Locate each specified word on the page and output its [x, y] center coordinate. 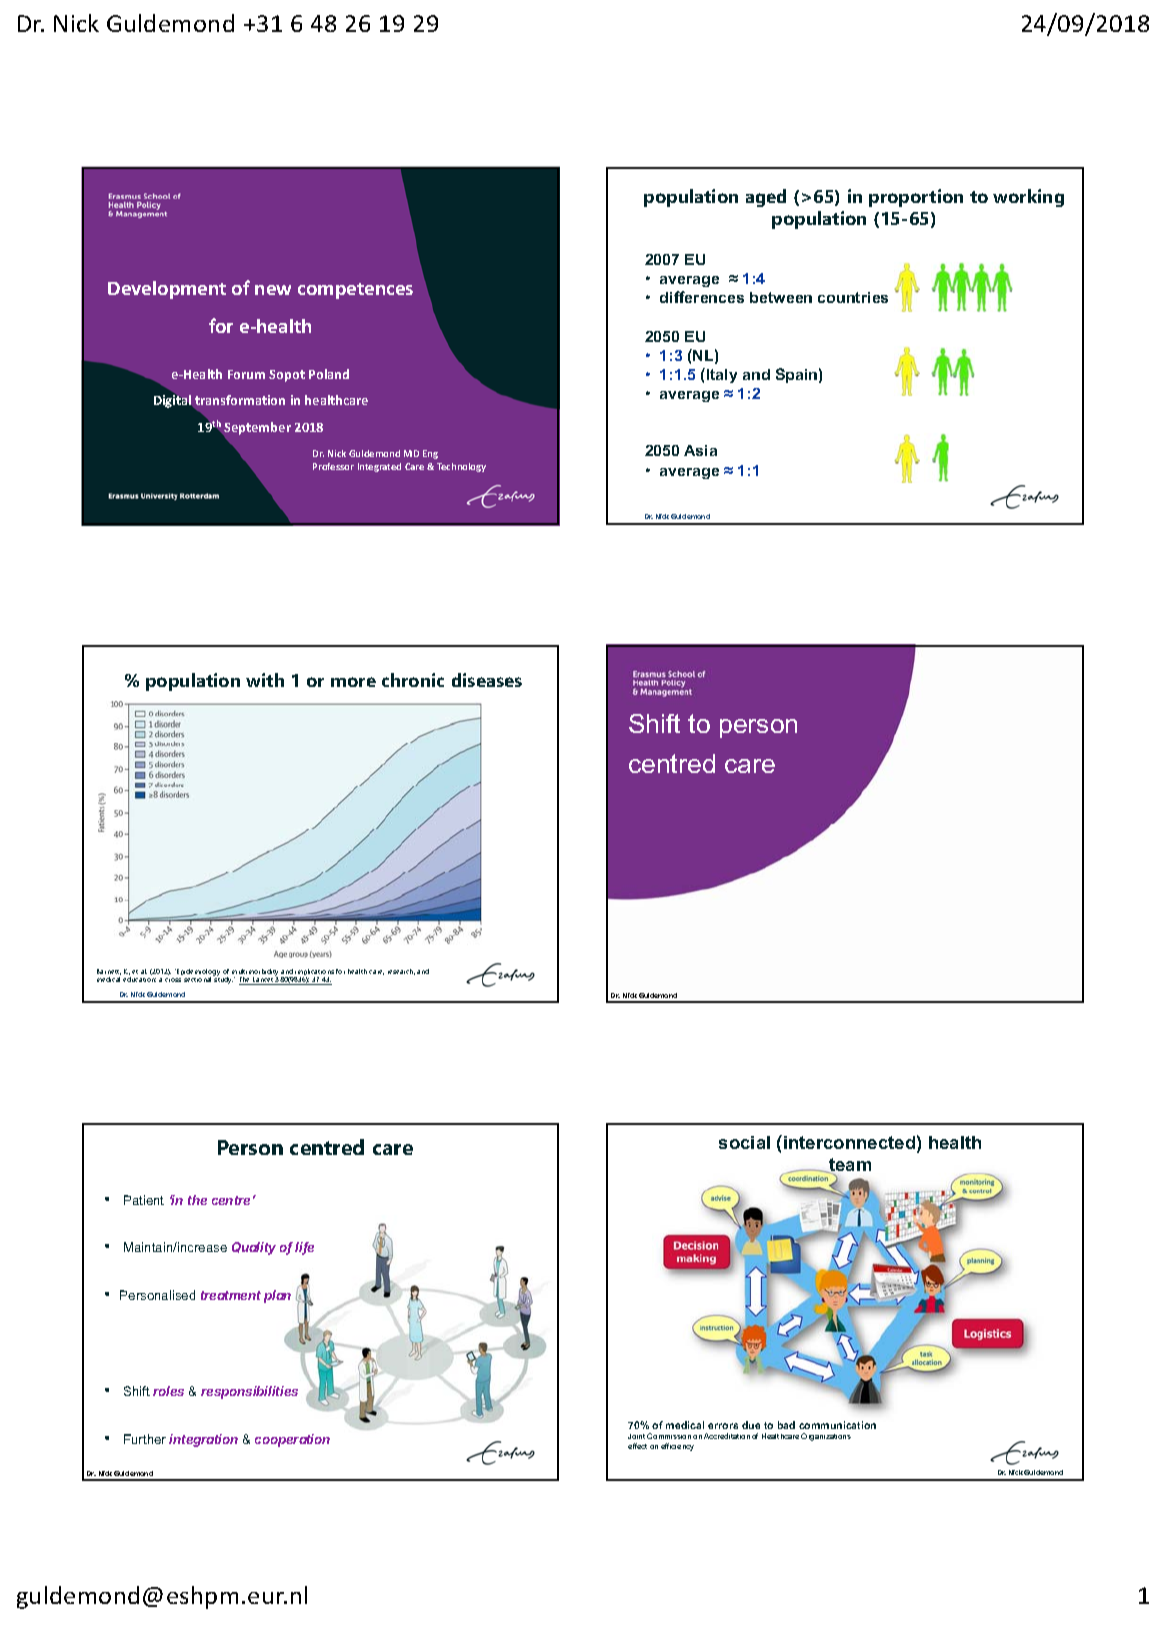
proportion [916, 198]
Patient [144, 1200]
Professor [333, 466]
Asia [700, 450]
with [265, 680]
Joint [636, 1436]
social [744, 1142]
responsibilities [249, 1392]
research [401, 972]
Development [167, 290]
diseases [487, 680]
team [849, 1166]
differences [702, 297]
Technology [461, 467]
